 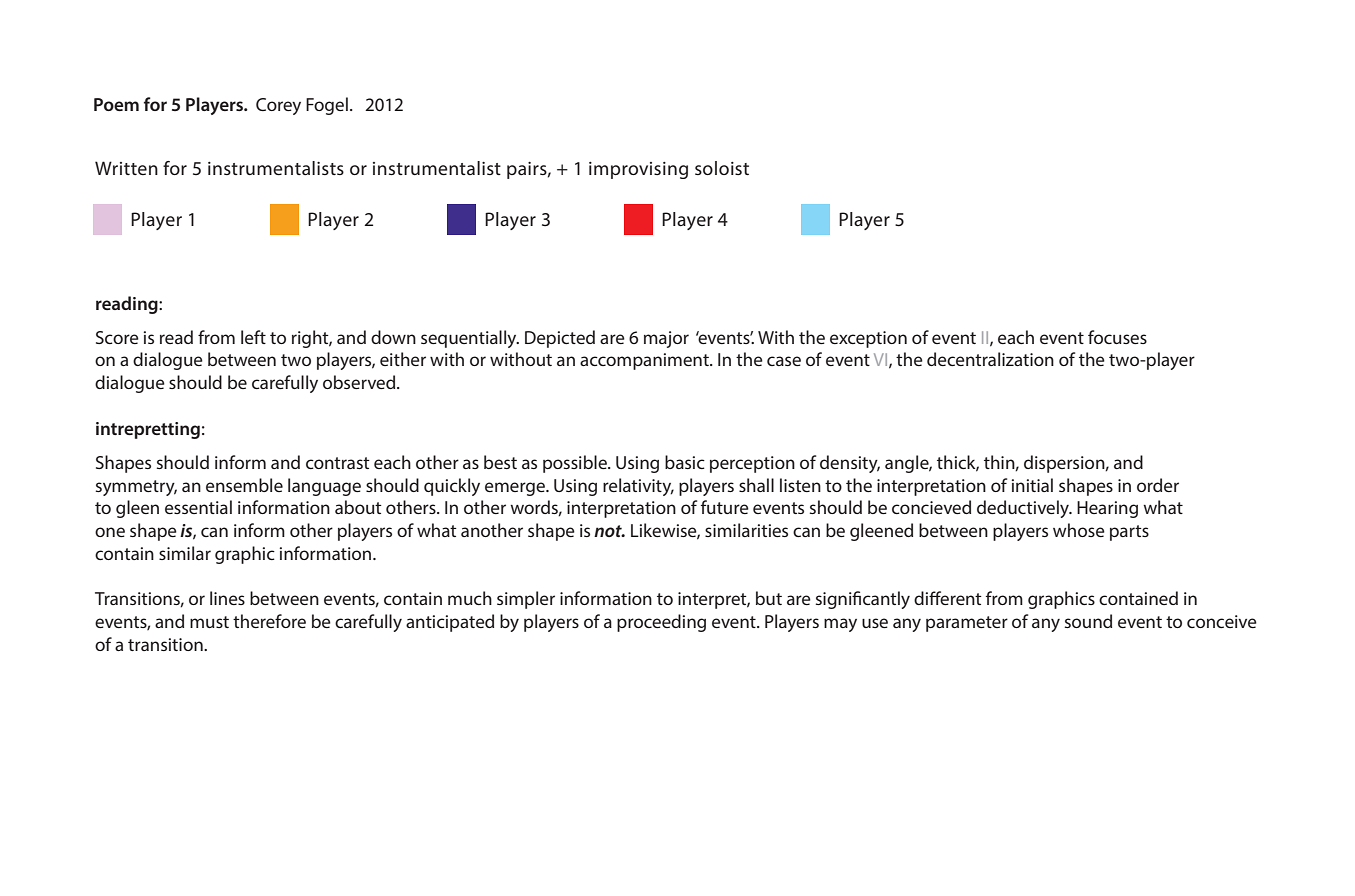 I want to click on decentralization, so click(x=990, y=359).
